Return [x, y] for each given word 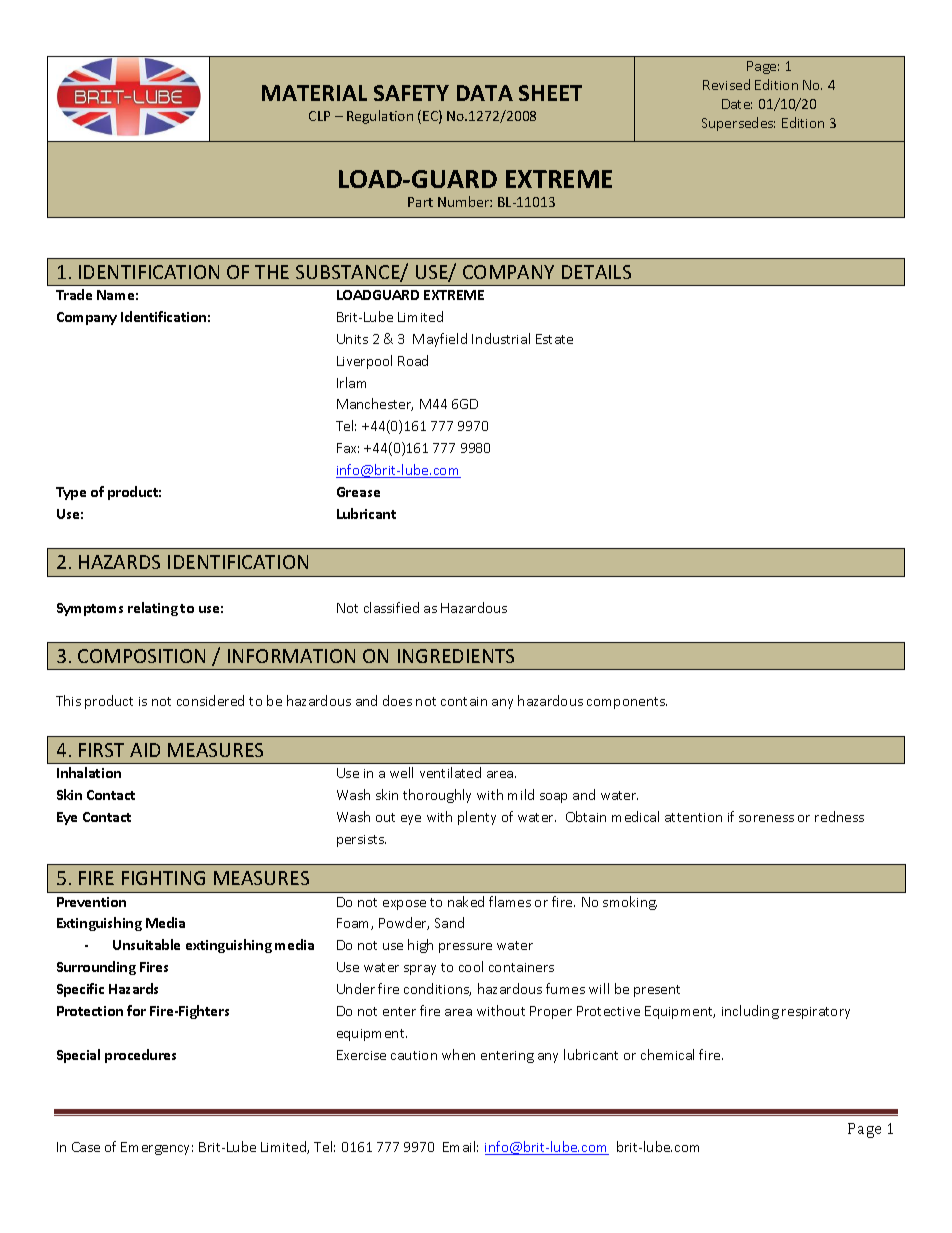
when [458, 1054]
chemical [667, 1054]
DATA [485, 93]
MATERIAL [314, 93]
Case [86, 1147]
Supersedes [738, 124]
